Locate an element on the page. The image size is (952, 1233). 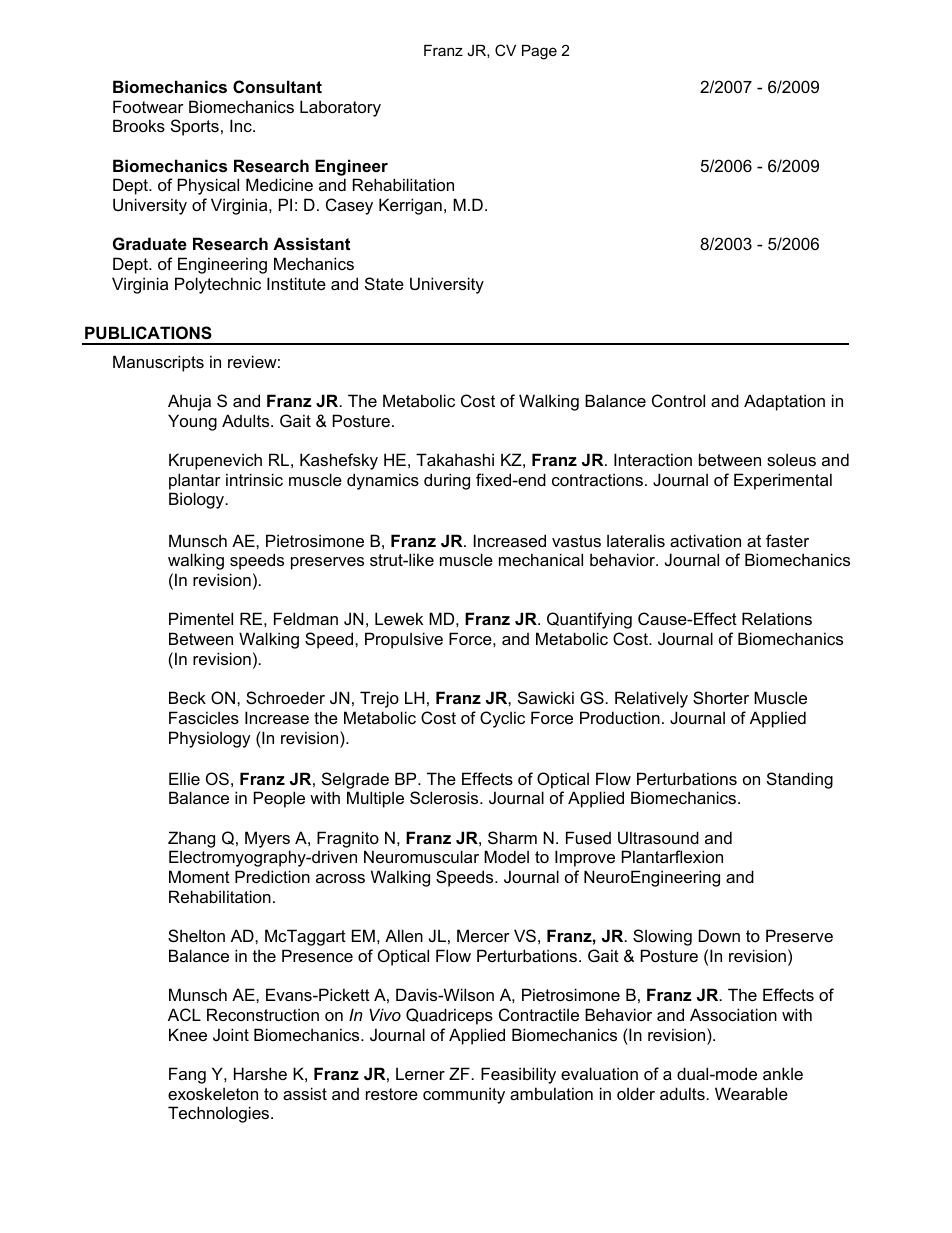
Sports is located at coordinates (195, 127).
